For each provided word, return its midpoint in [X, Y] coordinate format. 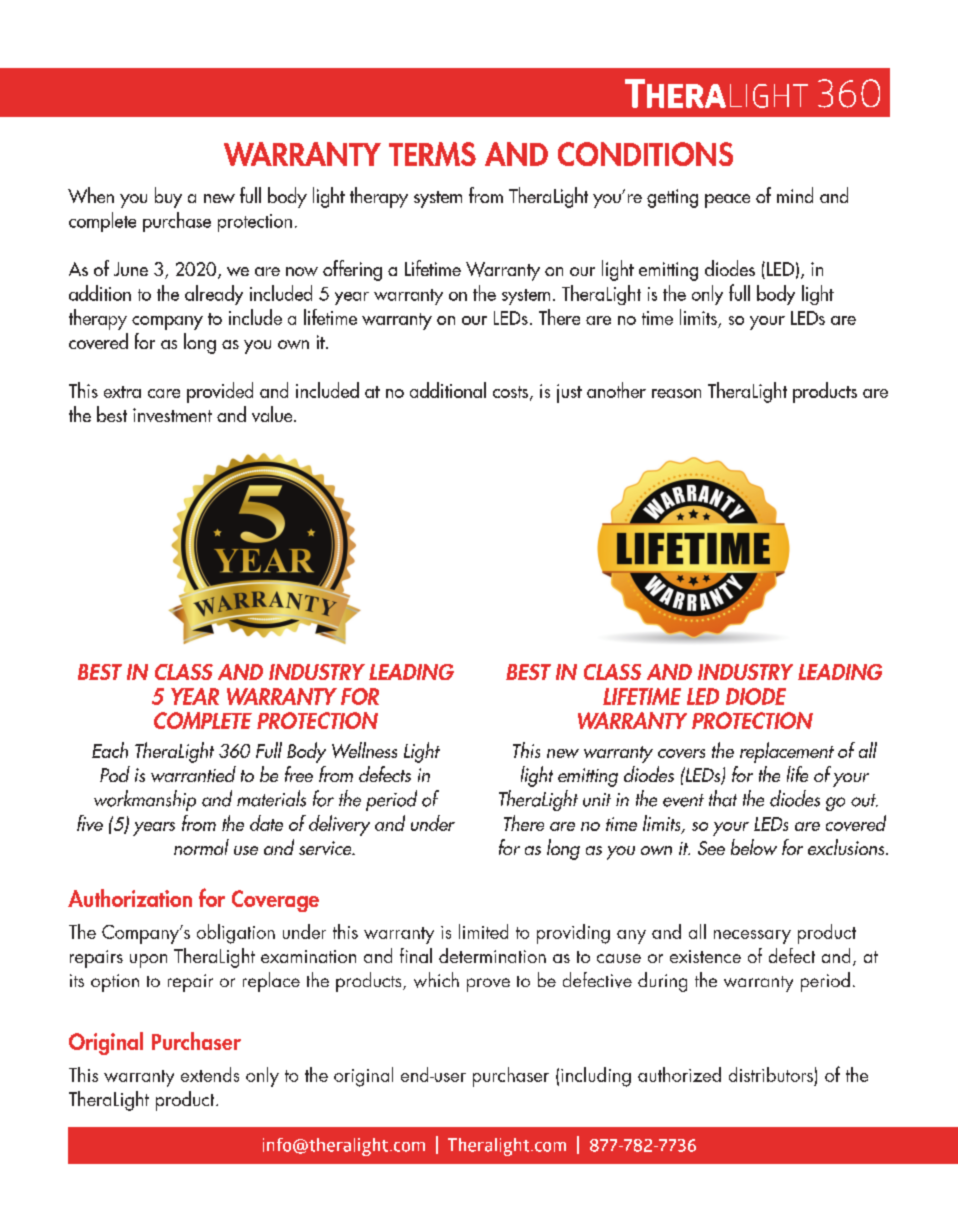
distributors [771, 1074]
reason [676, 393]
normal [201, 847]
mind [795, 195]
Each [110, 750]
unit [597, 800]
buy [168, 197]
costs [512, 393]
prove [488, 985]
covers [681, 753]
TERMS [432, 154]
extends [210, 1074]
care [164, 393]
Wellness [364, 750]
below [754, 847]
